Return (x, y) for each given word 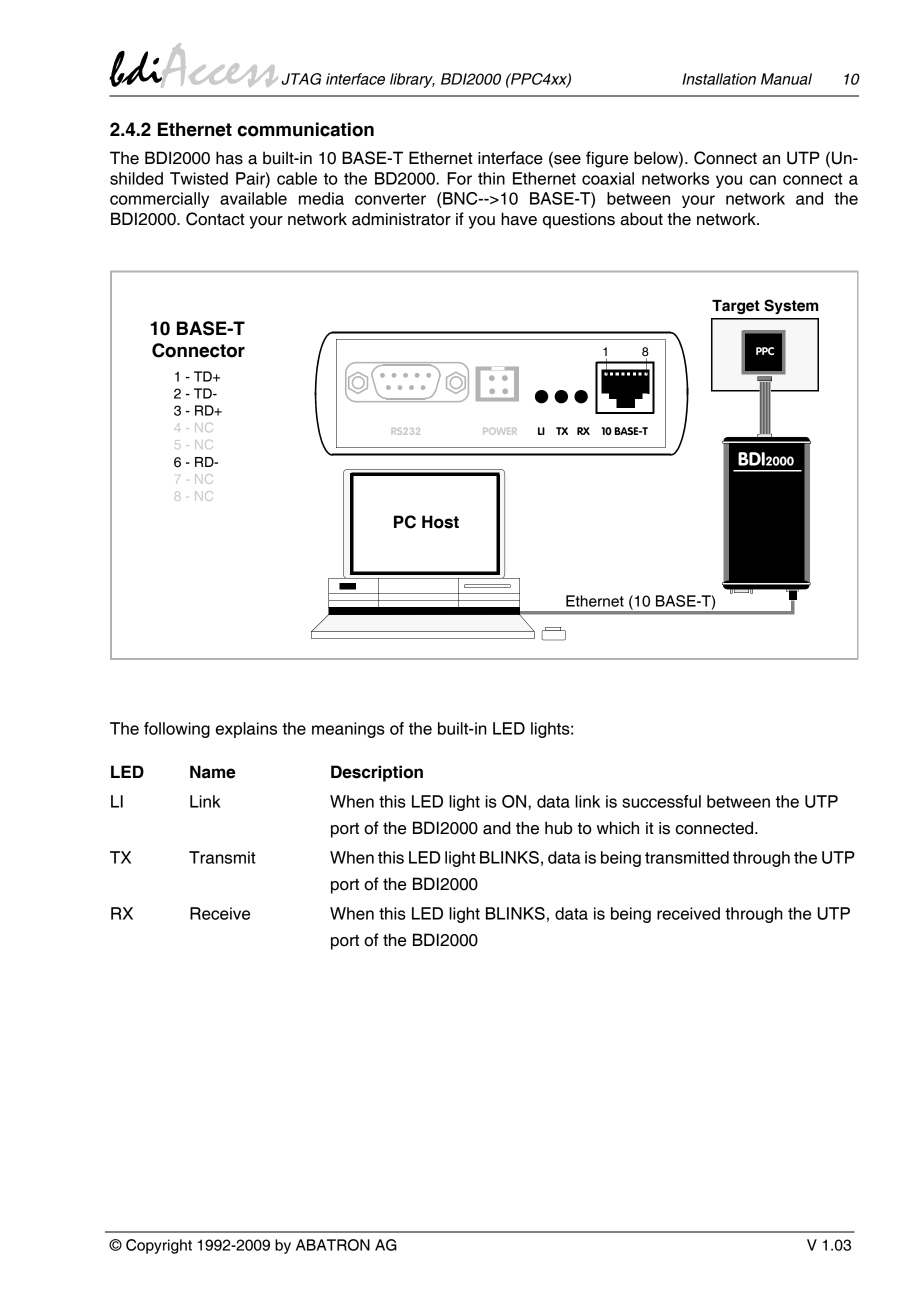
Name (212, 772)
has (229, 158)
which (618, 828)
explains (246, 730)
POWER (500, 431)
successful (661, 801)
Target (736, 307)
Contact (215, 219)
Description (377, 773)
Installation (719, 79)
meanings (348, 730)
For (459, 178)
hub (558, 828)
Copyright (159, 1246)
